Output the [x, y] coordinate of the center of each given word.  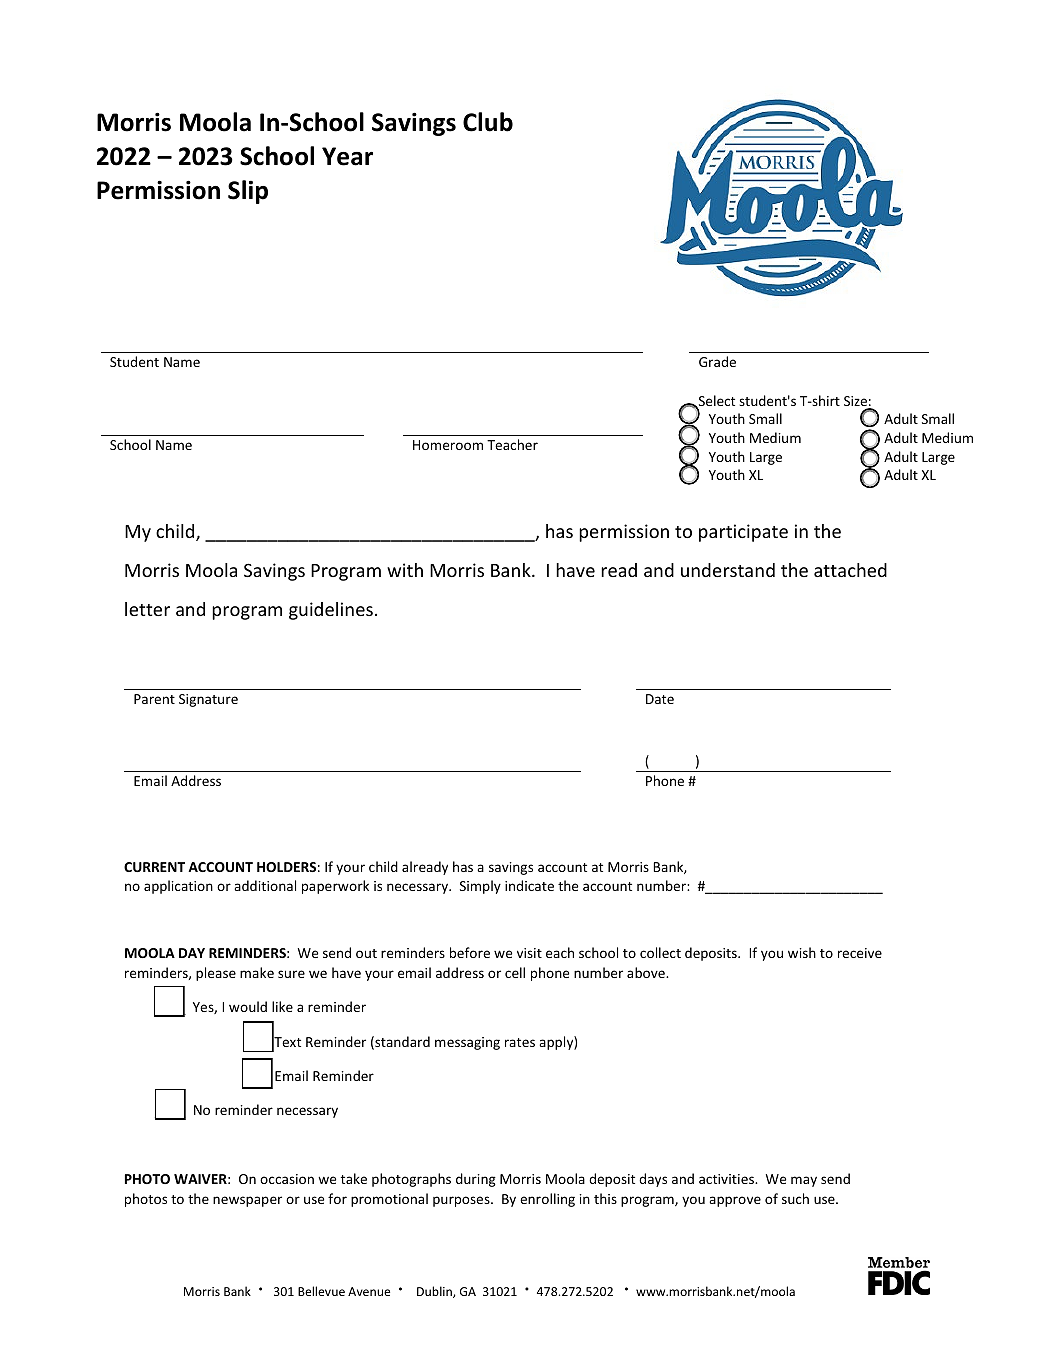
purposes [462, 1201]
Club [488, 122]
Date [660, 699]
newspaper [247, 1201]
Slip [248, 192]
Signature [208, 700]
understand [728, 570]
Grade [717, 361]
